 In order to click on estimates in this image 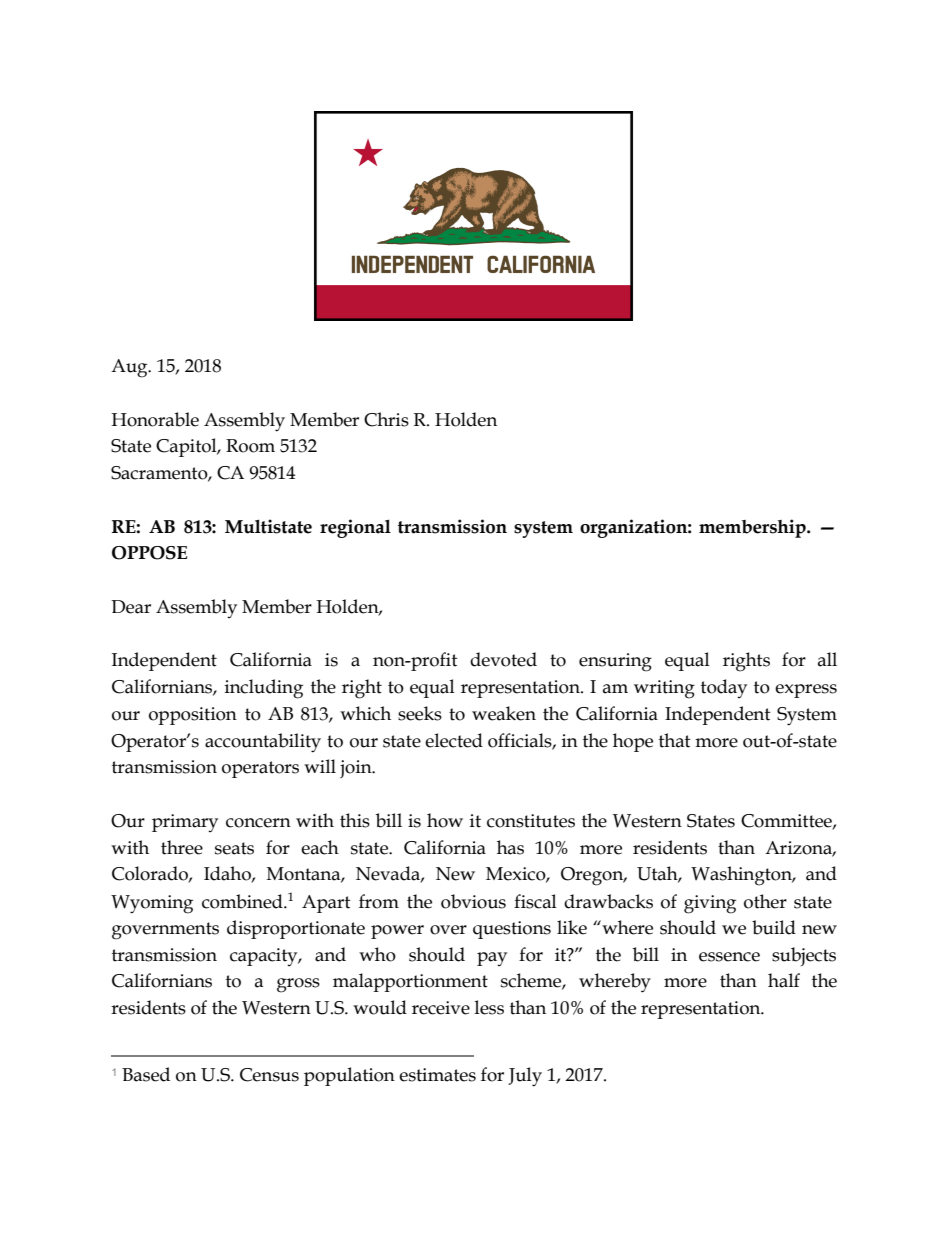, I will do `click(437, 1075)`.
